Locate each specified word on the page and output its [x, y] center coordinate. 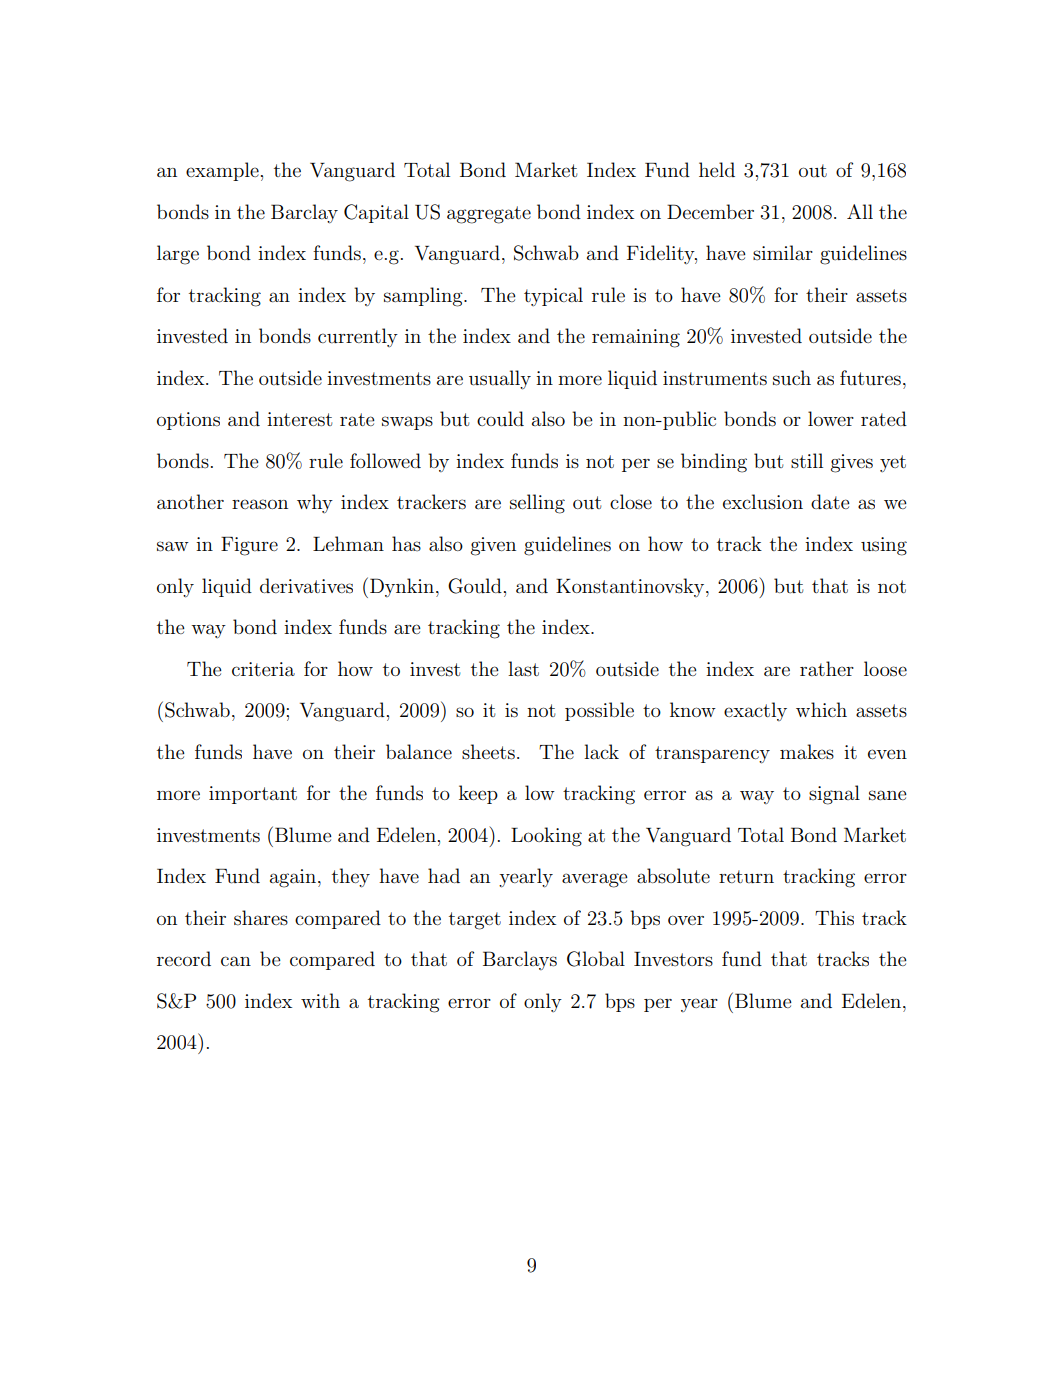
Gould [475, 586]
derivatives [306, 586]
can [236, 961]
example [222, 171]
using [884, 546]
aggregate [489, 215]
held [717, 169]
